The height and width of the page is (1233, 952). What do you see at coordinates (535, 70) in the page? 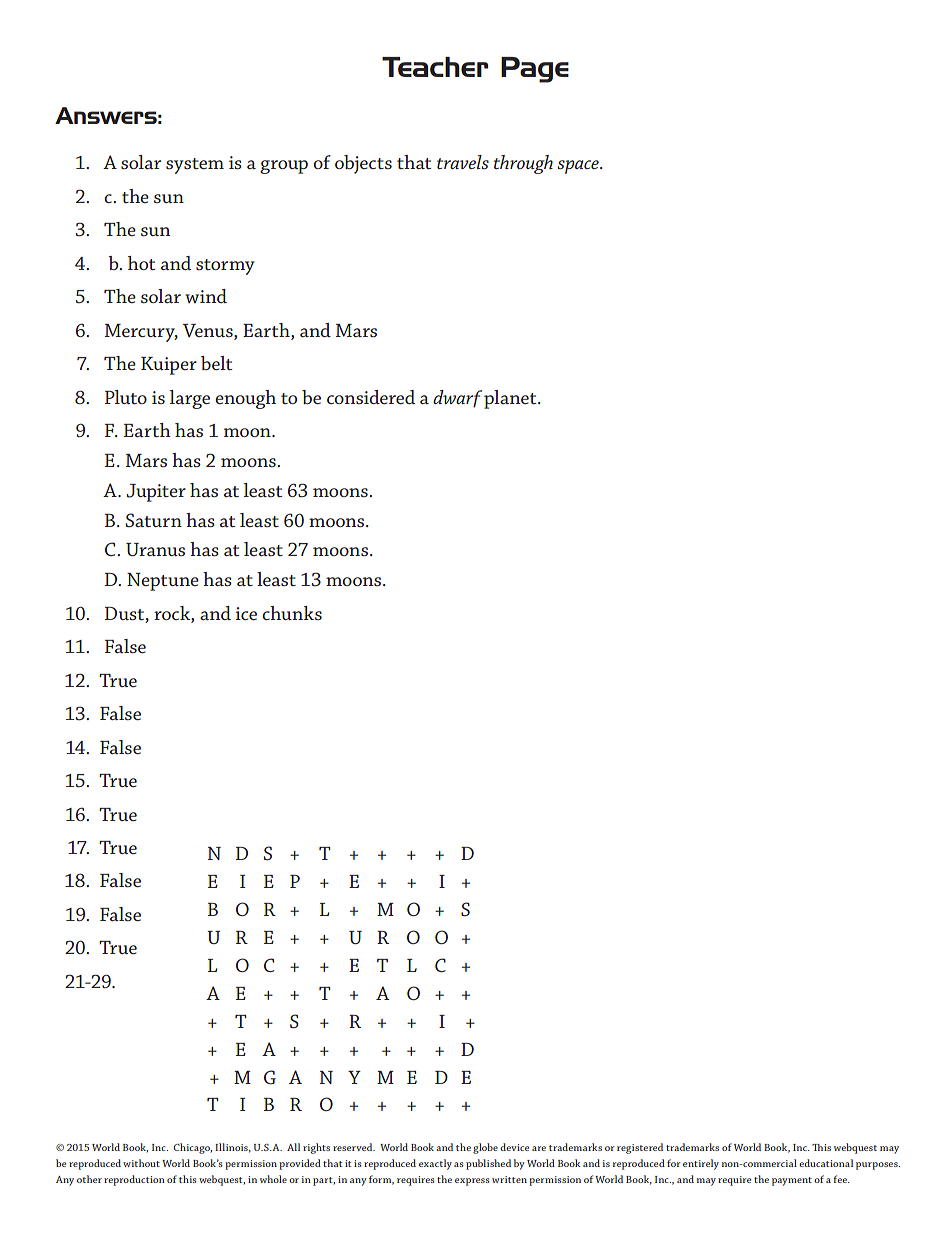
I see `Page` at bounding box center [535, 70].
